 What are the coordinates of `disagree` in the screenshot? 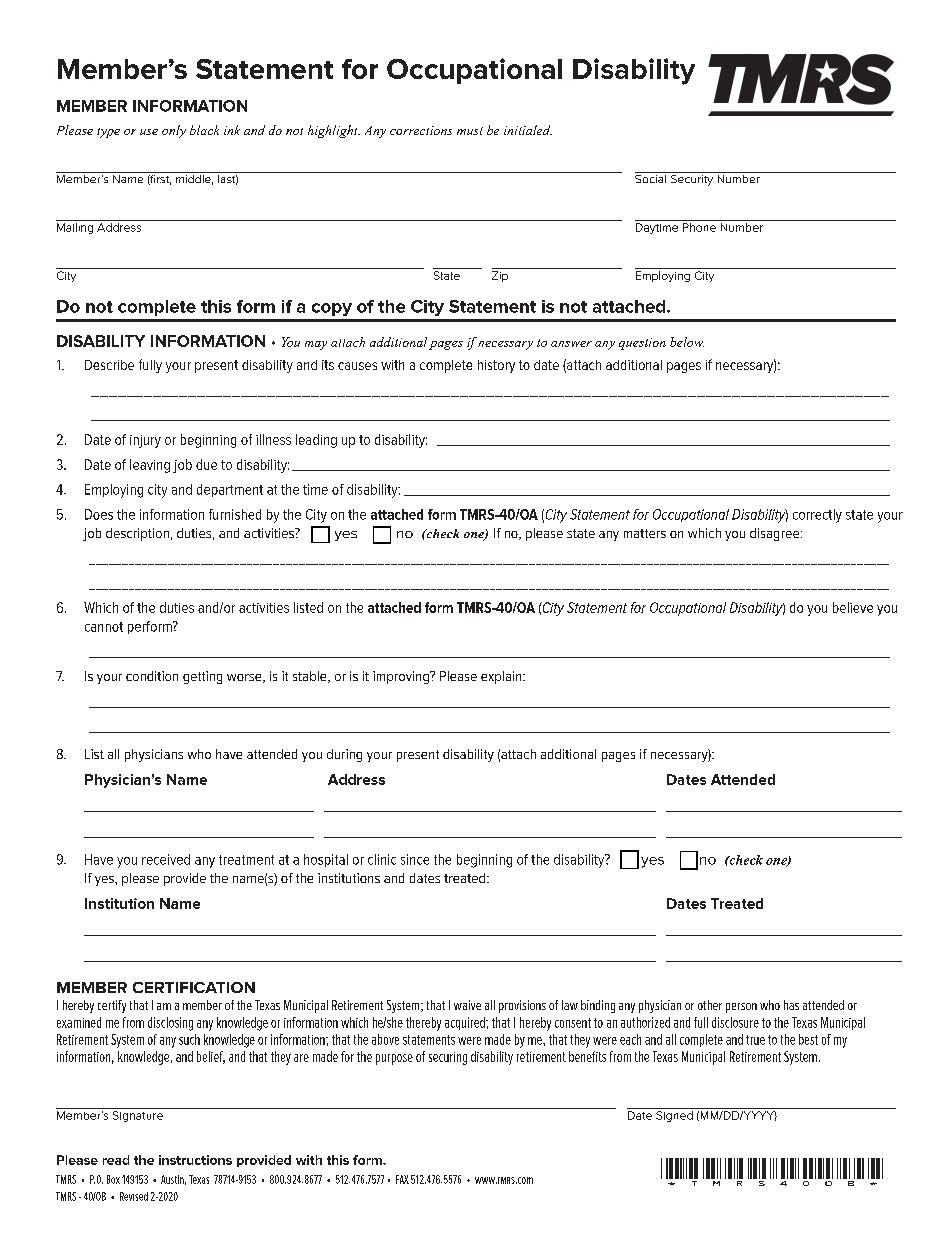 It's located at (776, 534).
